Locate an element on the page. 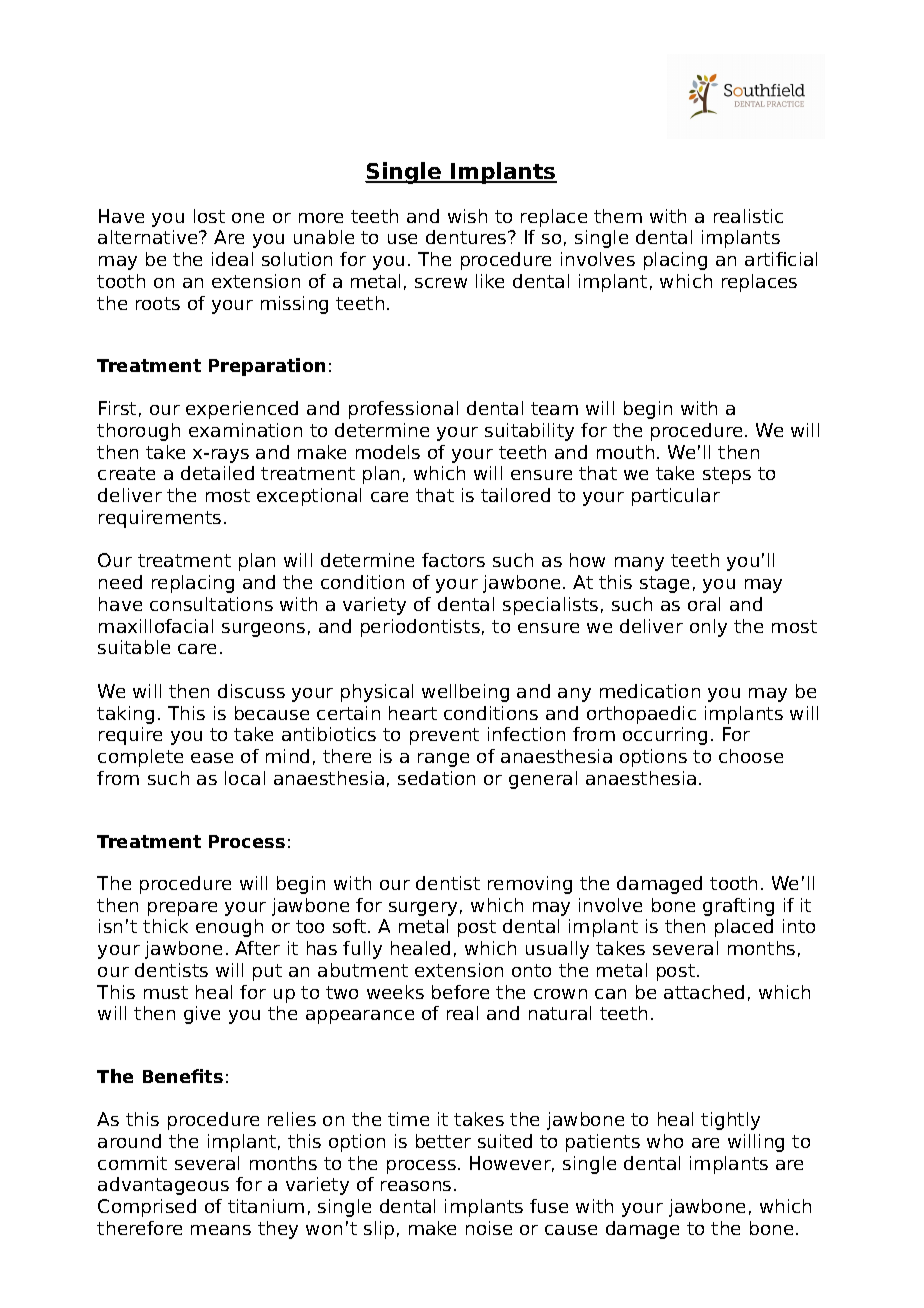 This page has height=1308, width=924. consultations is located at coordinates (211, 604).
